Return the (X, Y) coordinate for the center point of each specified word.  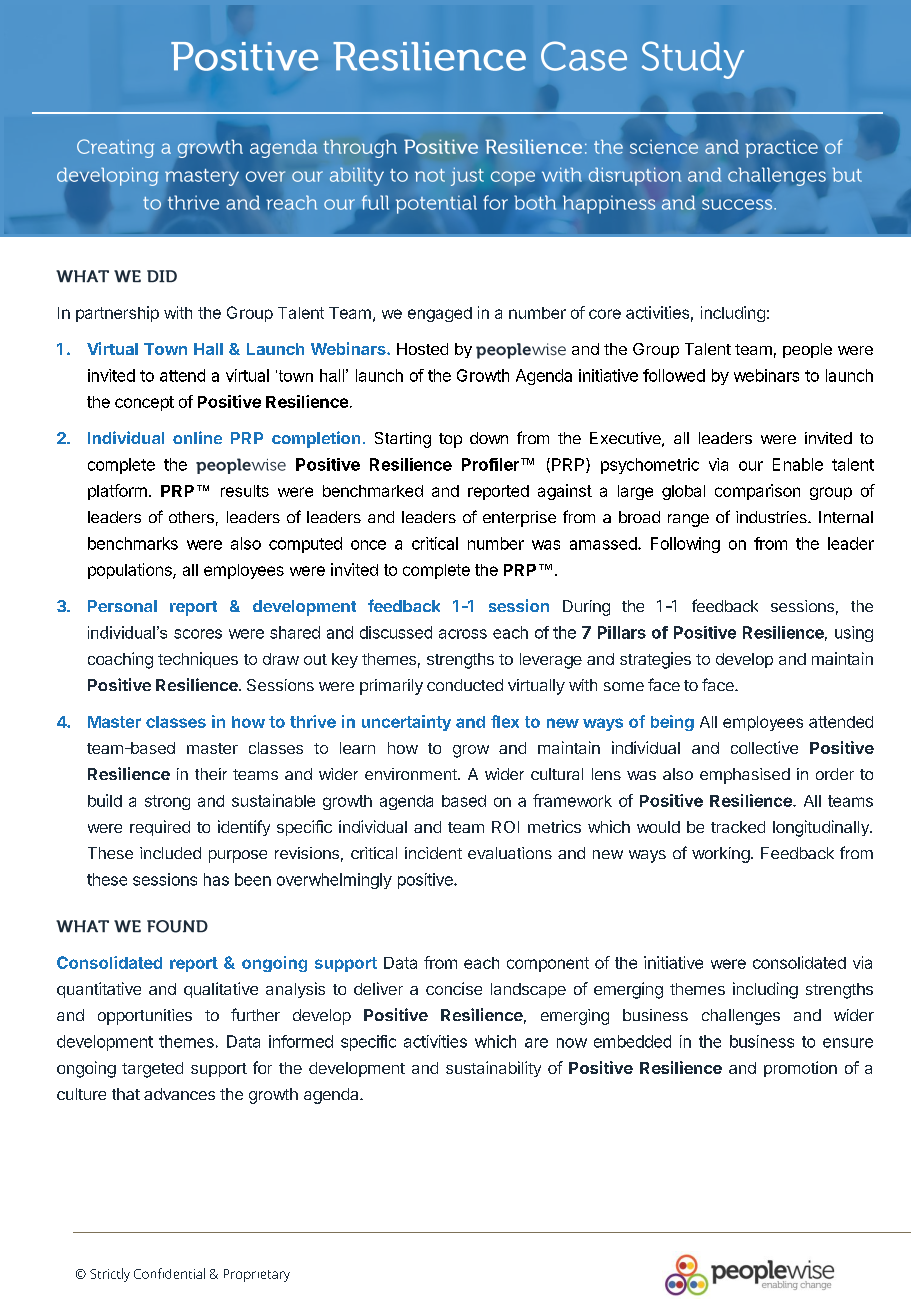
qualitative (221, 990)
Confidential (169, 1273)
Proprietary (257, 1275)
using (854, 634)
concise (454, 988)
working (721, 855)
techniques (198, 660)
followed (674, 375)
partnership (117, 314)
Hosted (422, 349)
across (463, 634)
